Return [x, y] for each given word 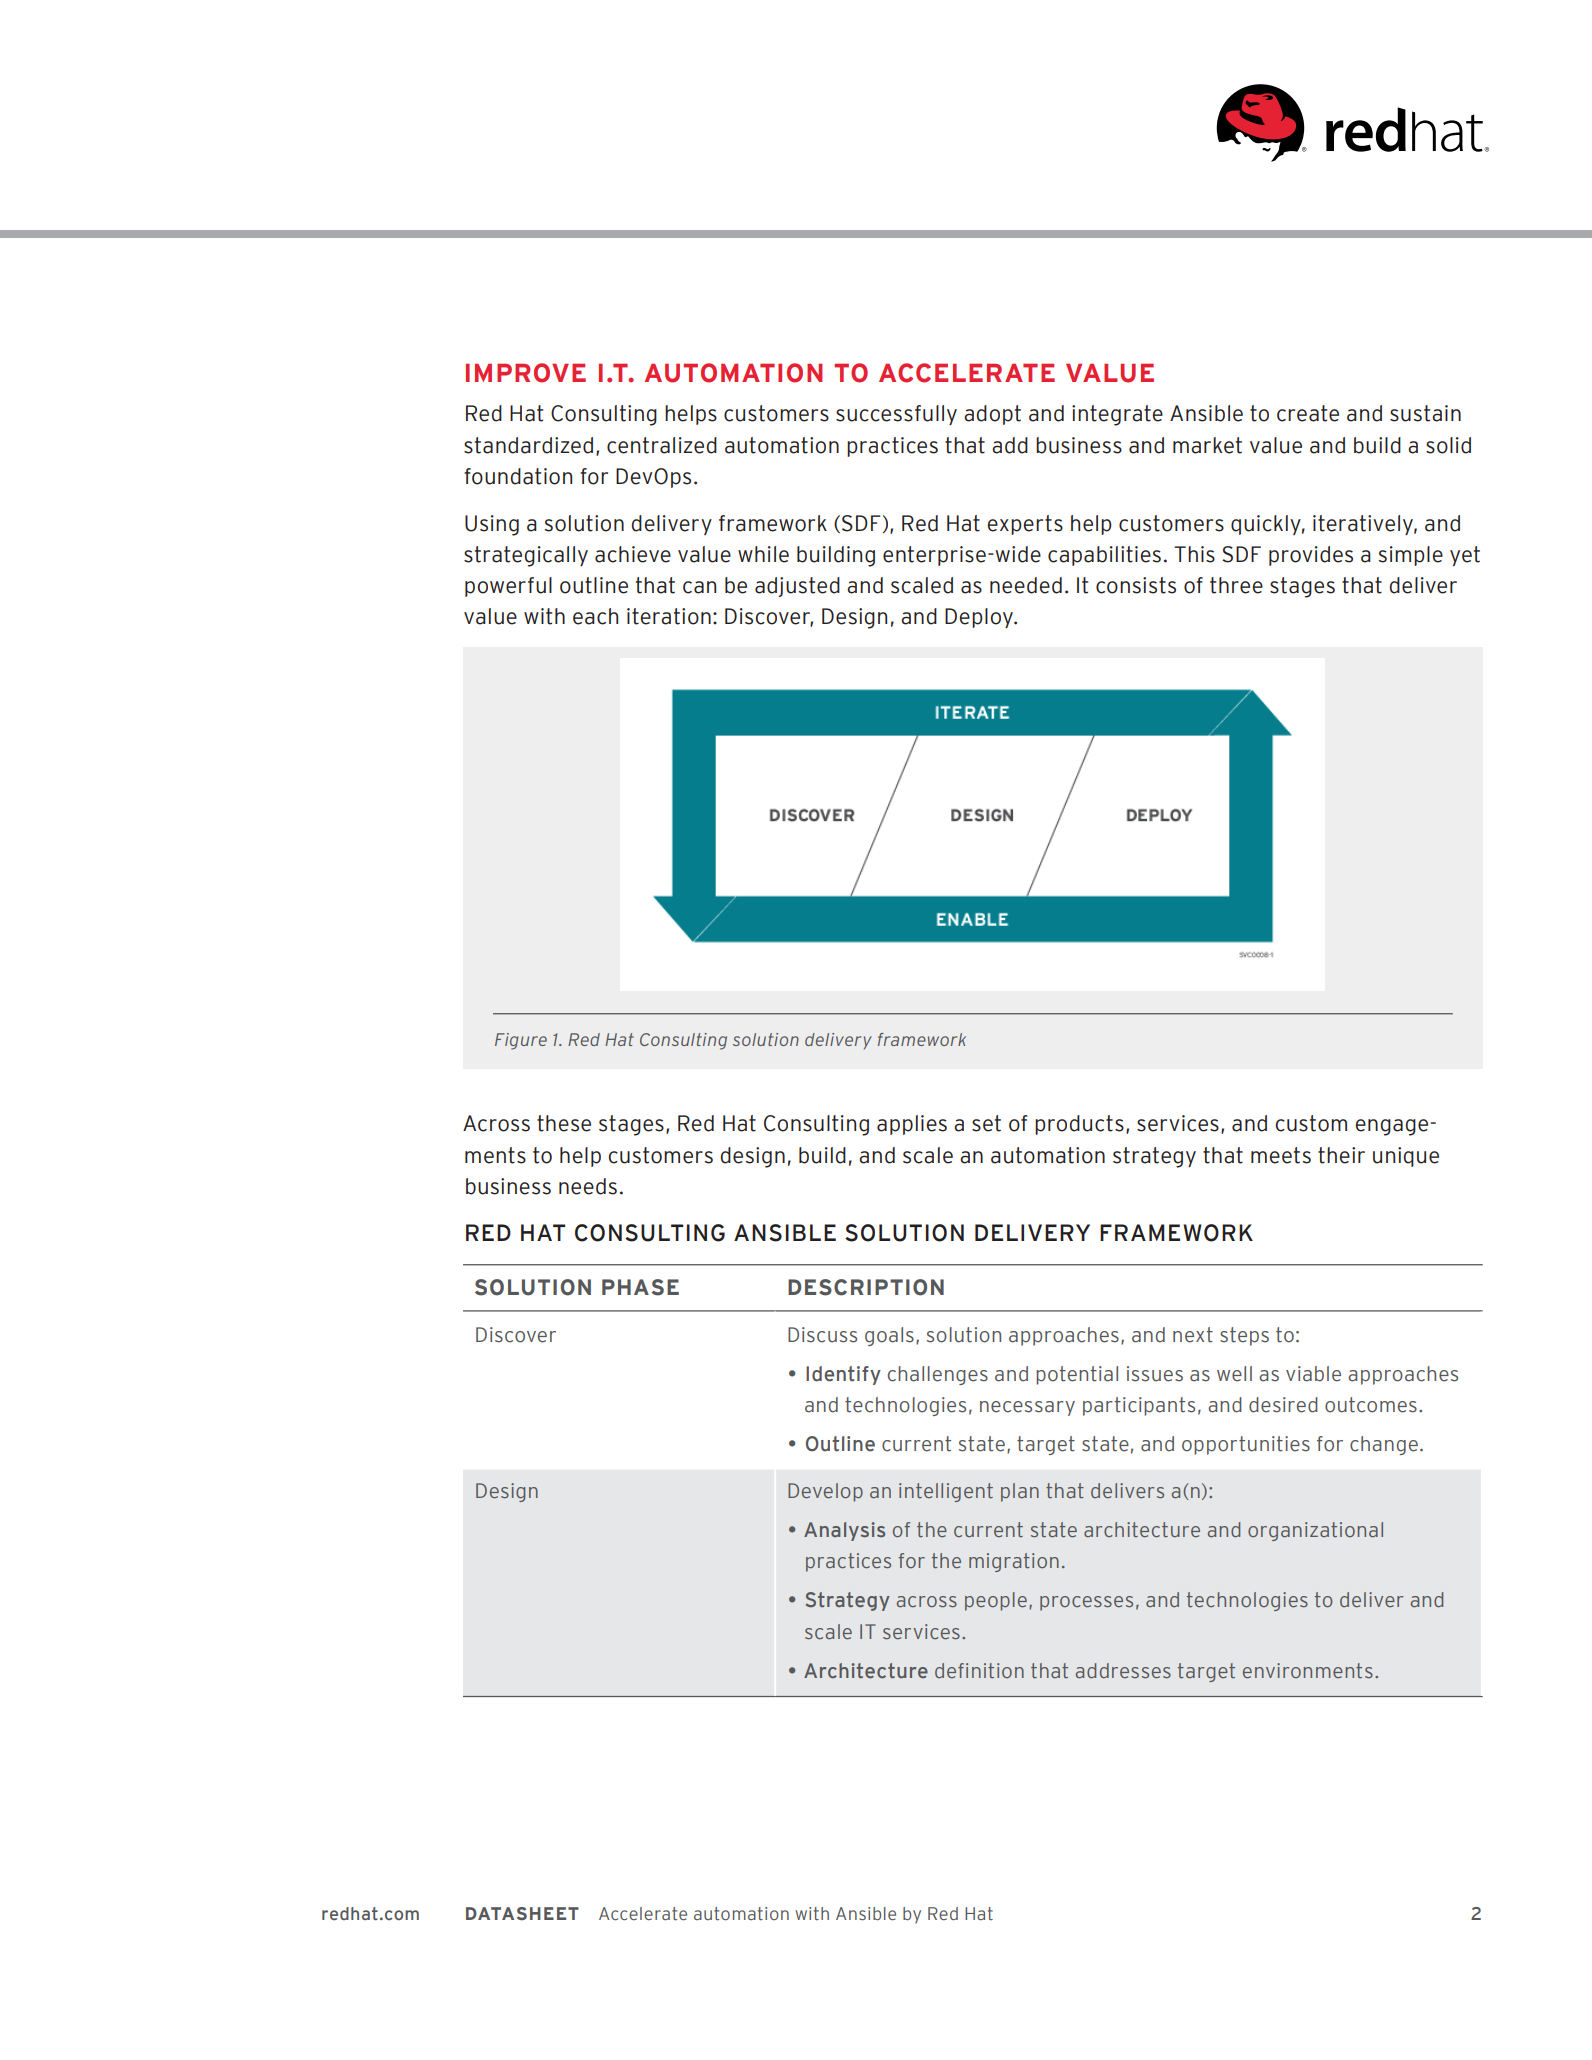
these [564, 1123]
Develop [825, 1492]
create [1308, 413]
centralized [662, 445]
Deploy [980, 618]
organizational [1315, 1531]
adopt [992, 415]
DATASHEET [522, 1913]
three [1236, 585]
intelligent [946, 1492]
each [595, 616]
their [1341, 1155]
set [986, 1123]
